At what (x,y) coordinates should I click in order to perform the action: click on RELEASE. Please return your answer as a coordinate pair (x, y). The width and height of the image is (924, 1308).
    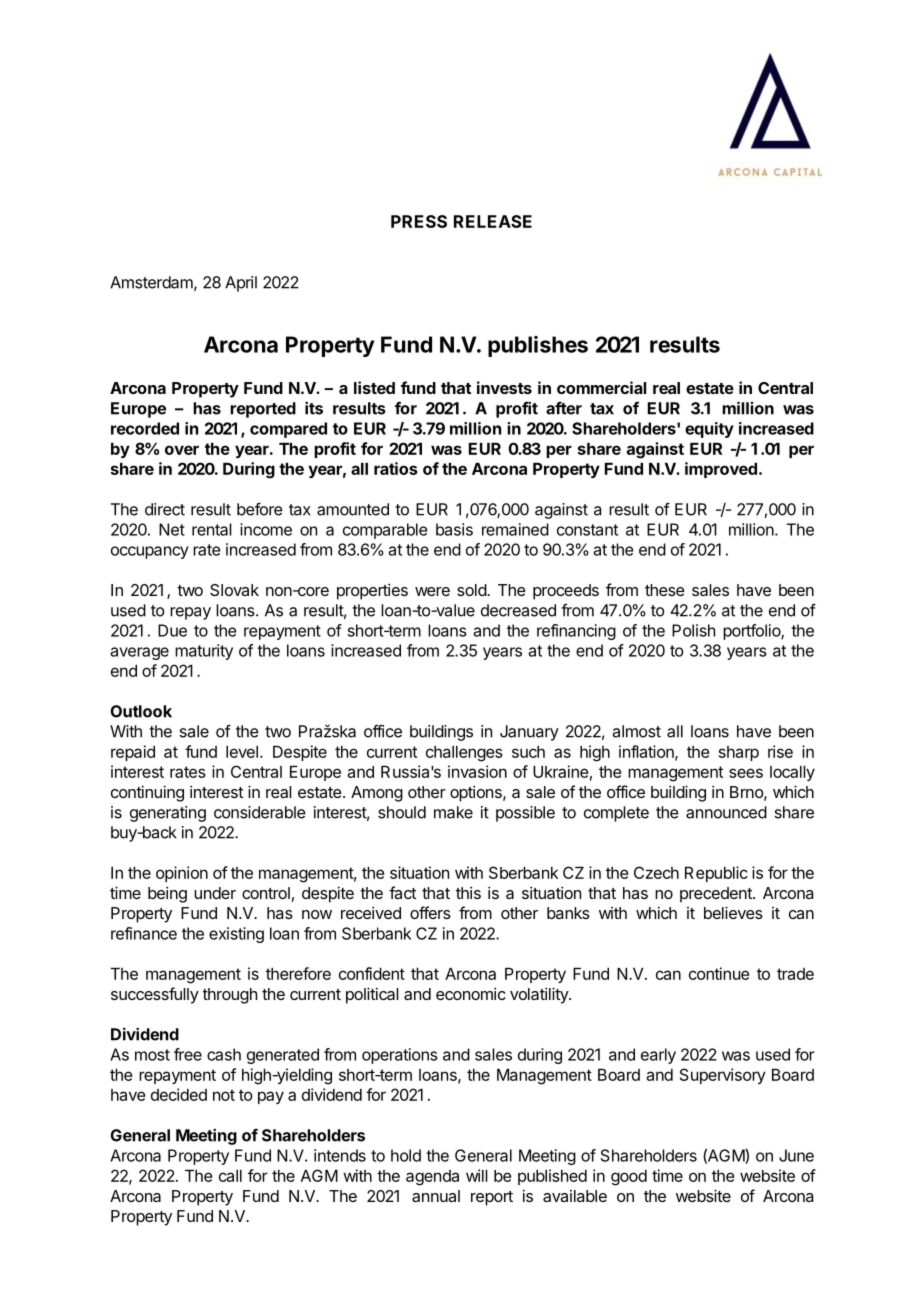
    Looking at the image, I should click on (493, 221).
